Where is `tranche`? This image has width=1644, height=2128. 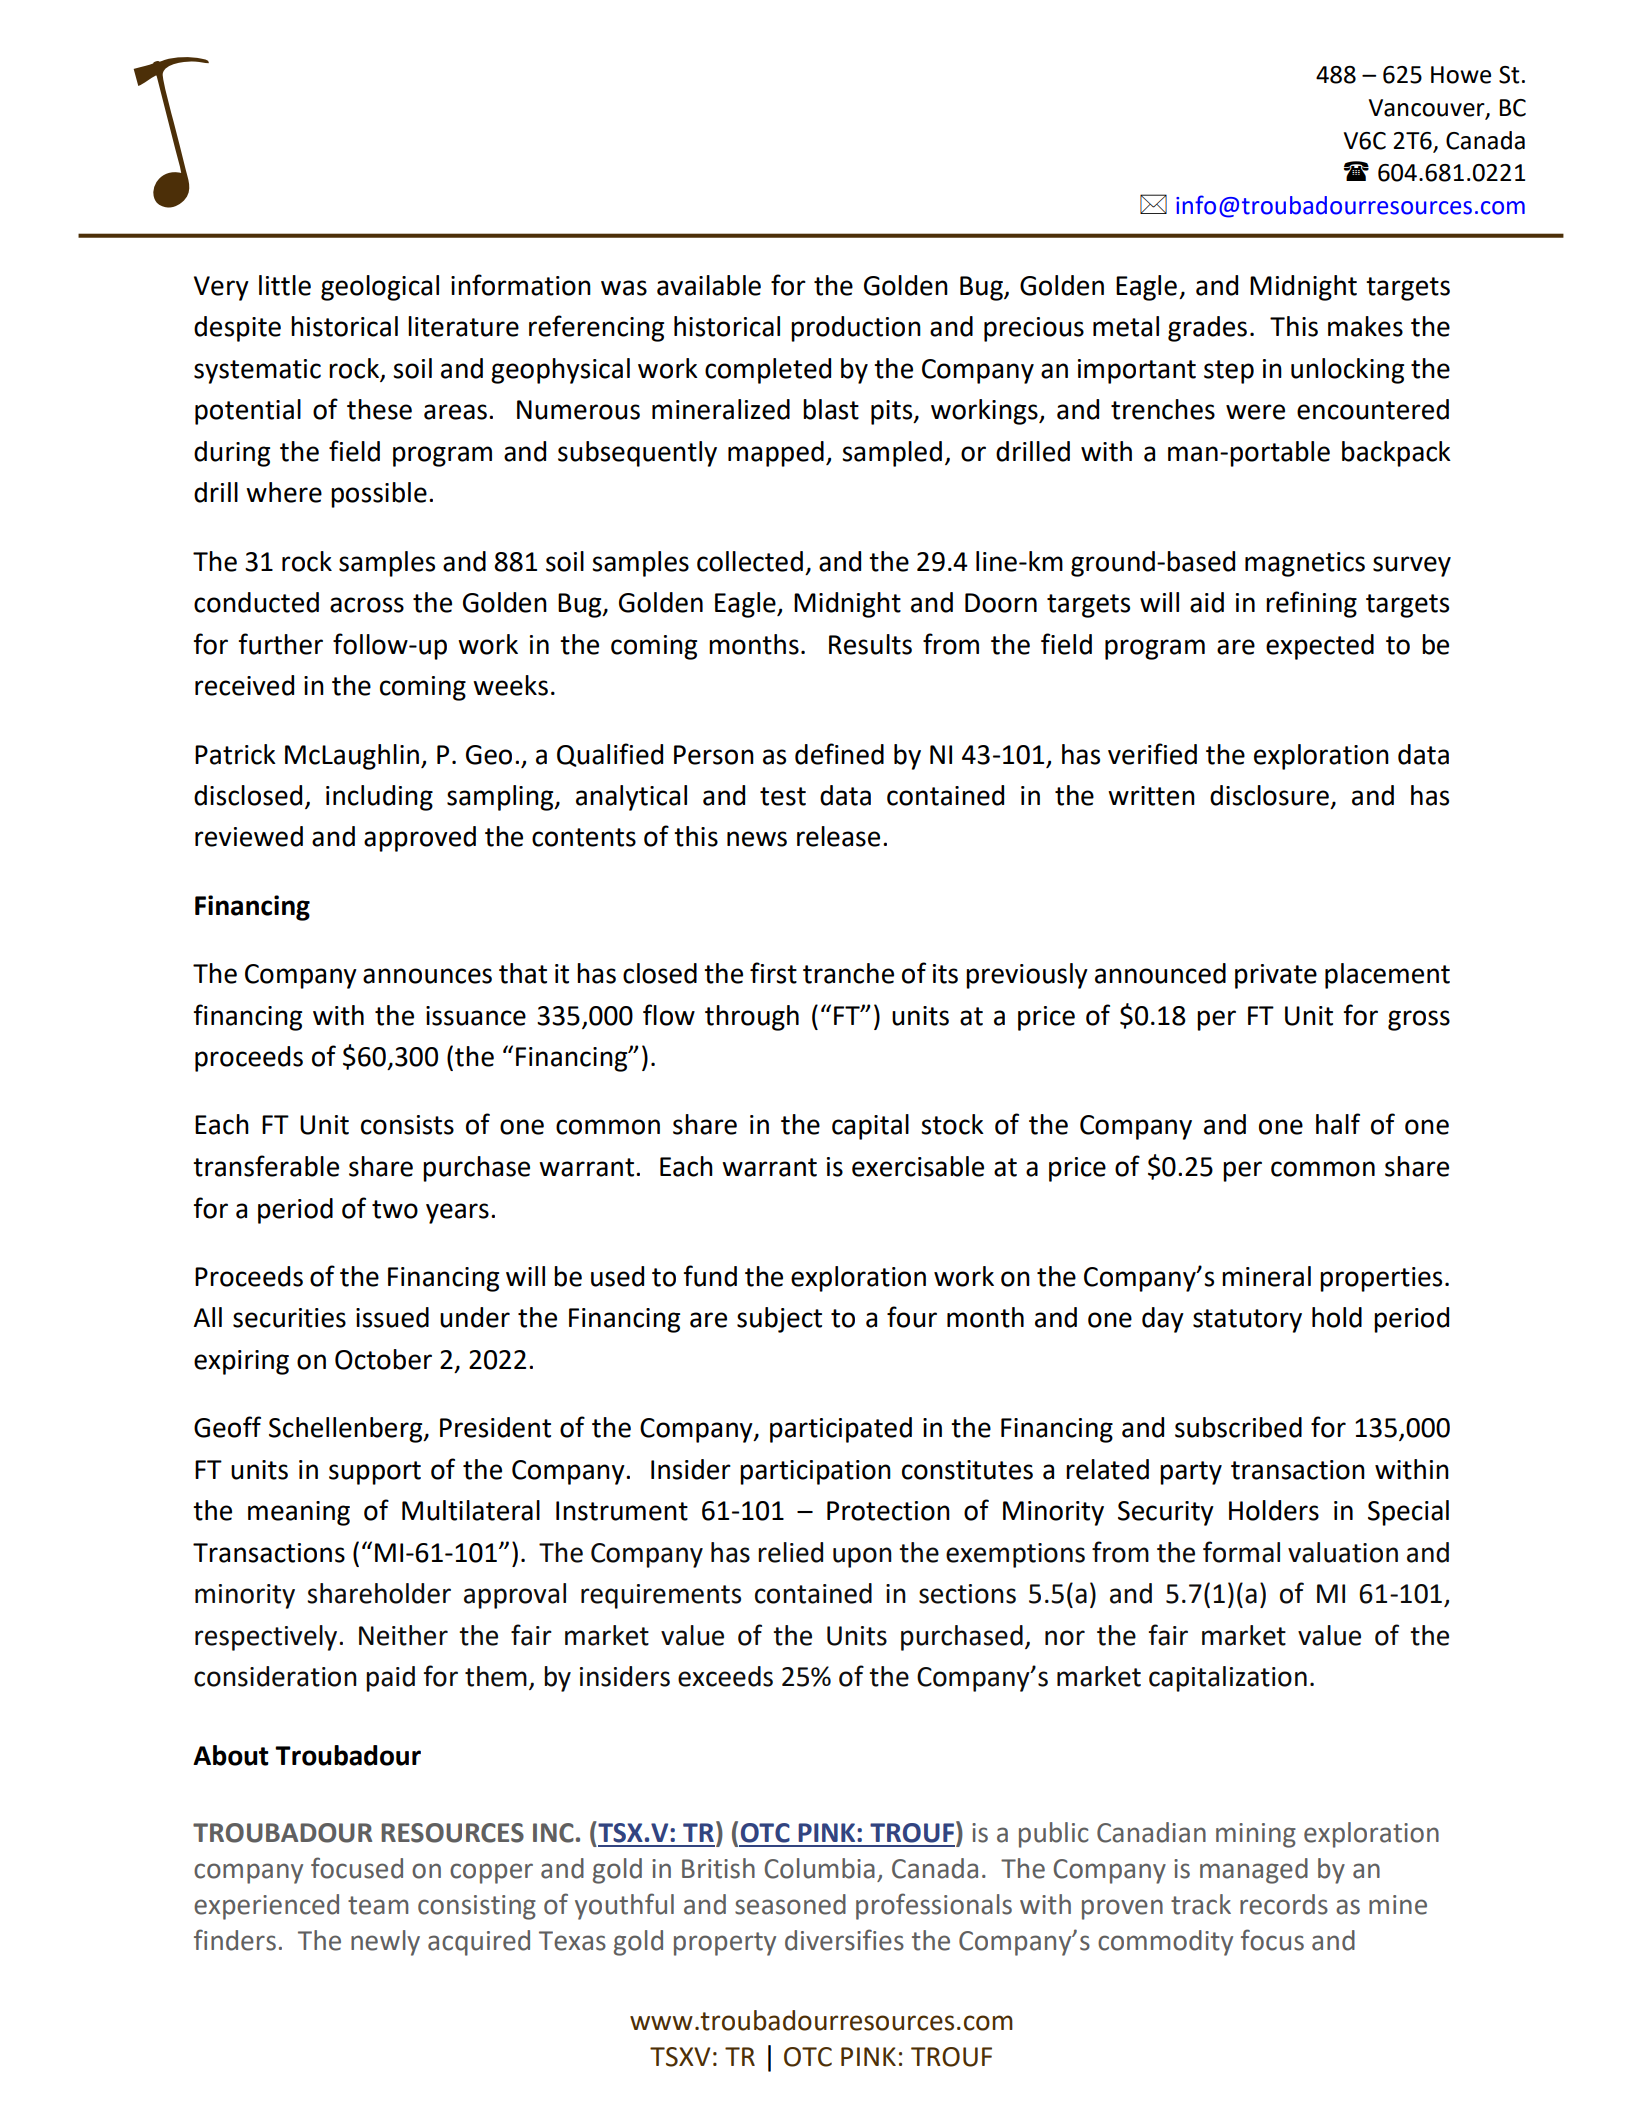 tranche is located at coordinates (848, 973).
